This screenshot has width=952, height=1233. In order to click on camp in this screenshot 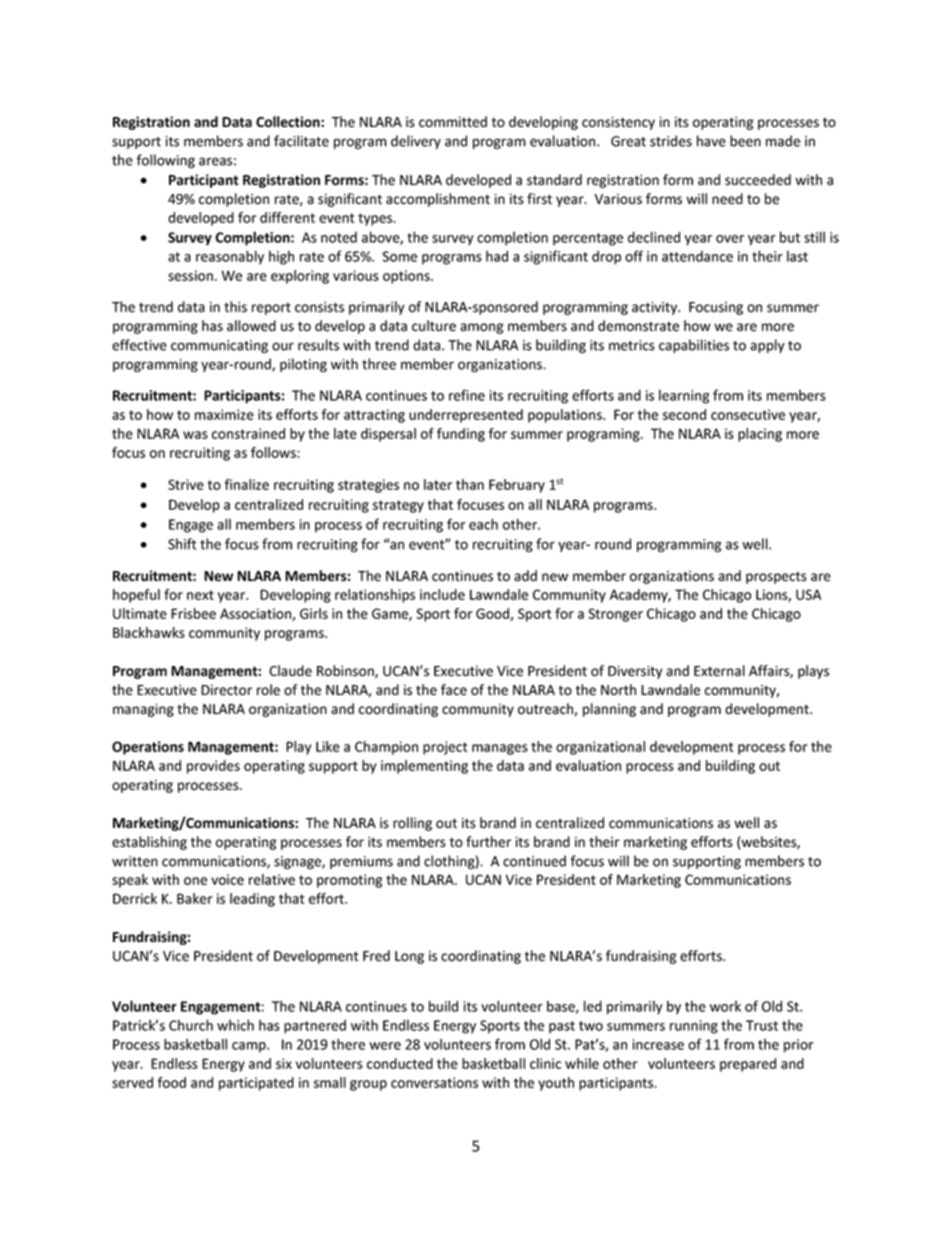, I will do `click(250, 1047)`.
